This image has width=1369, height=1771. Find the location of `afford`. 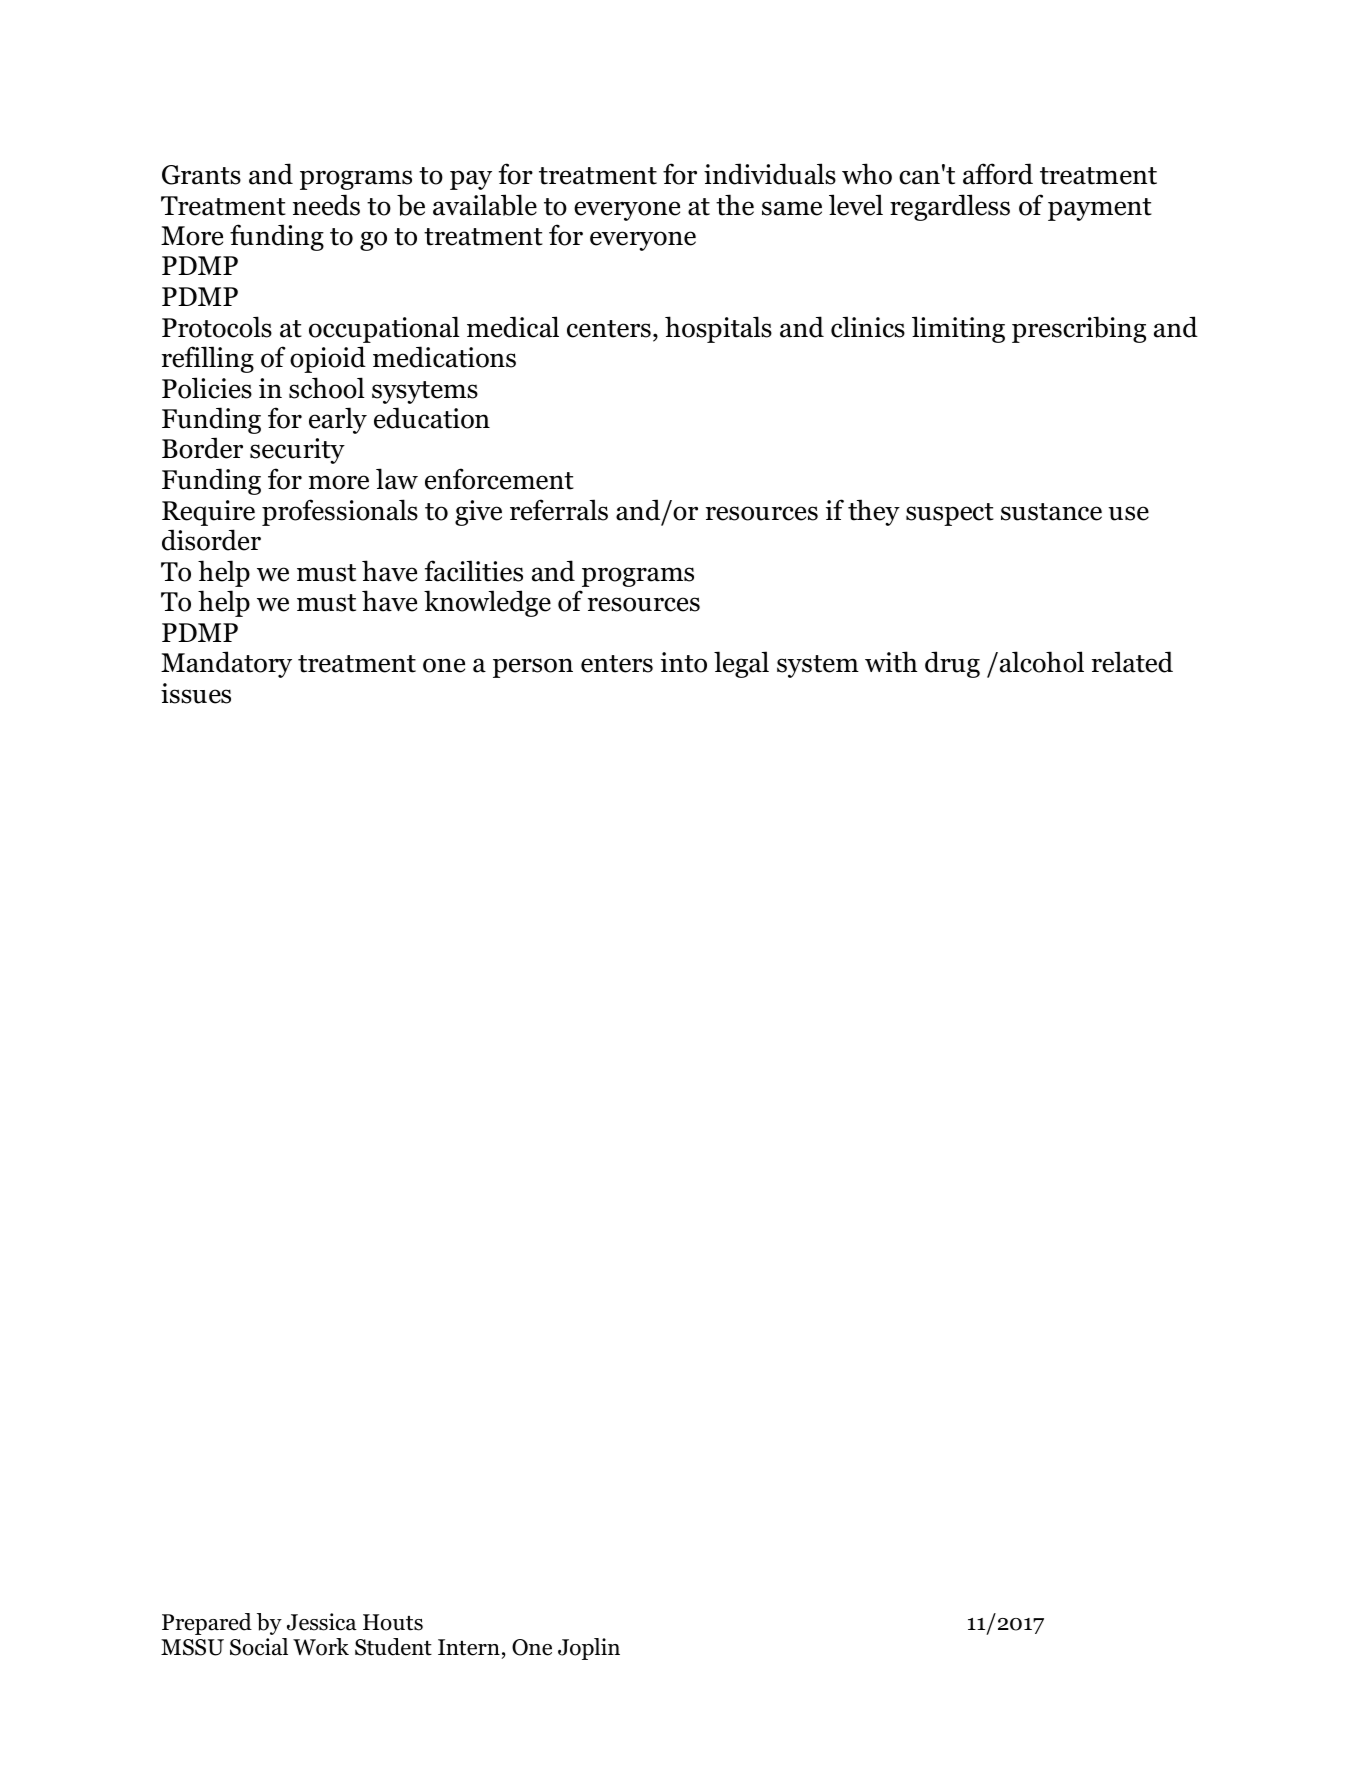

afford is located at coordinates (998, 174).
